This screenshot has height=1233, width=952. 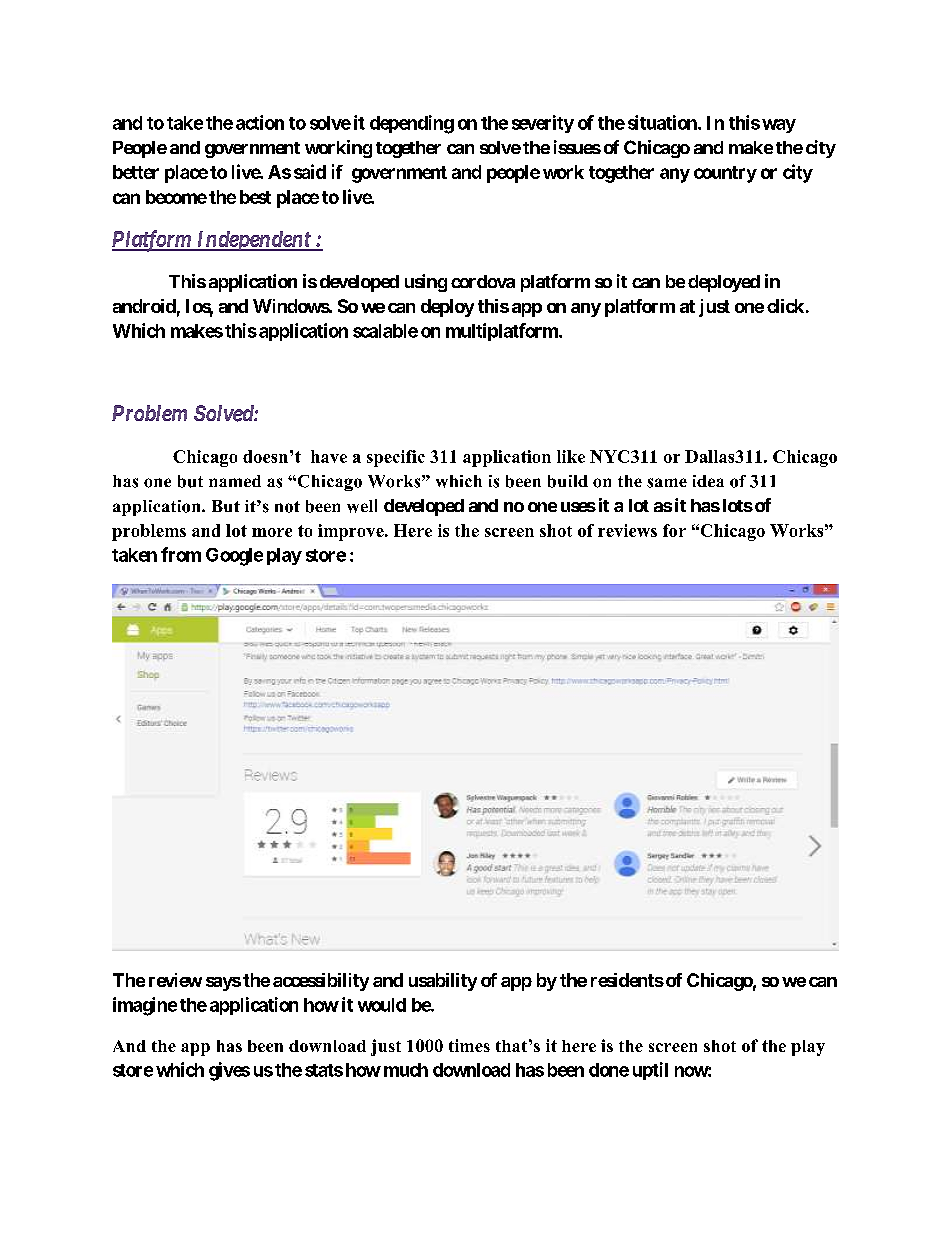 I want to click on from, so click(x=181, y=554).
